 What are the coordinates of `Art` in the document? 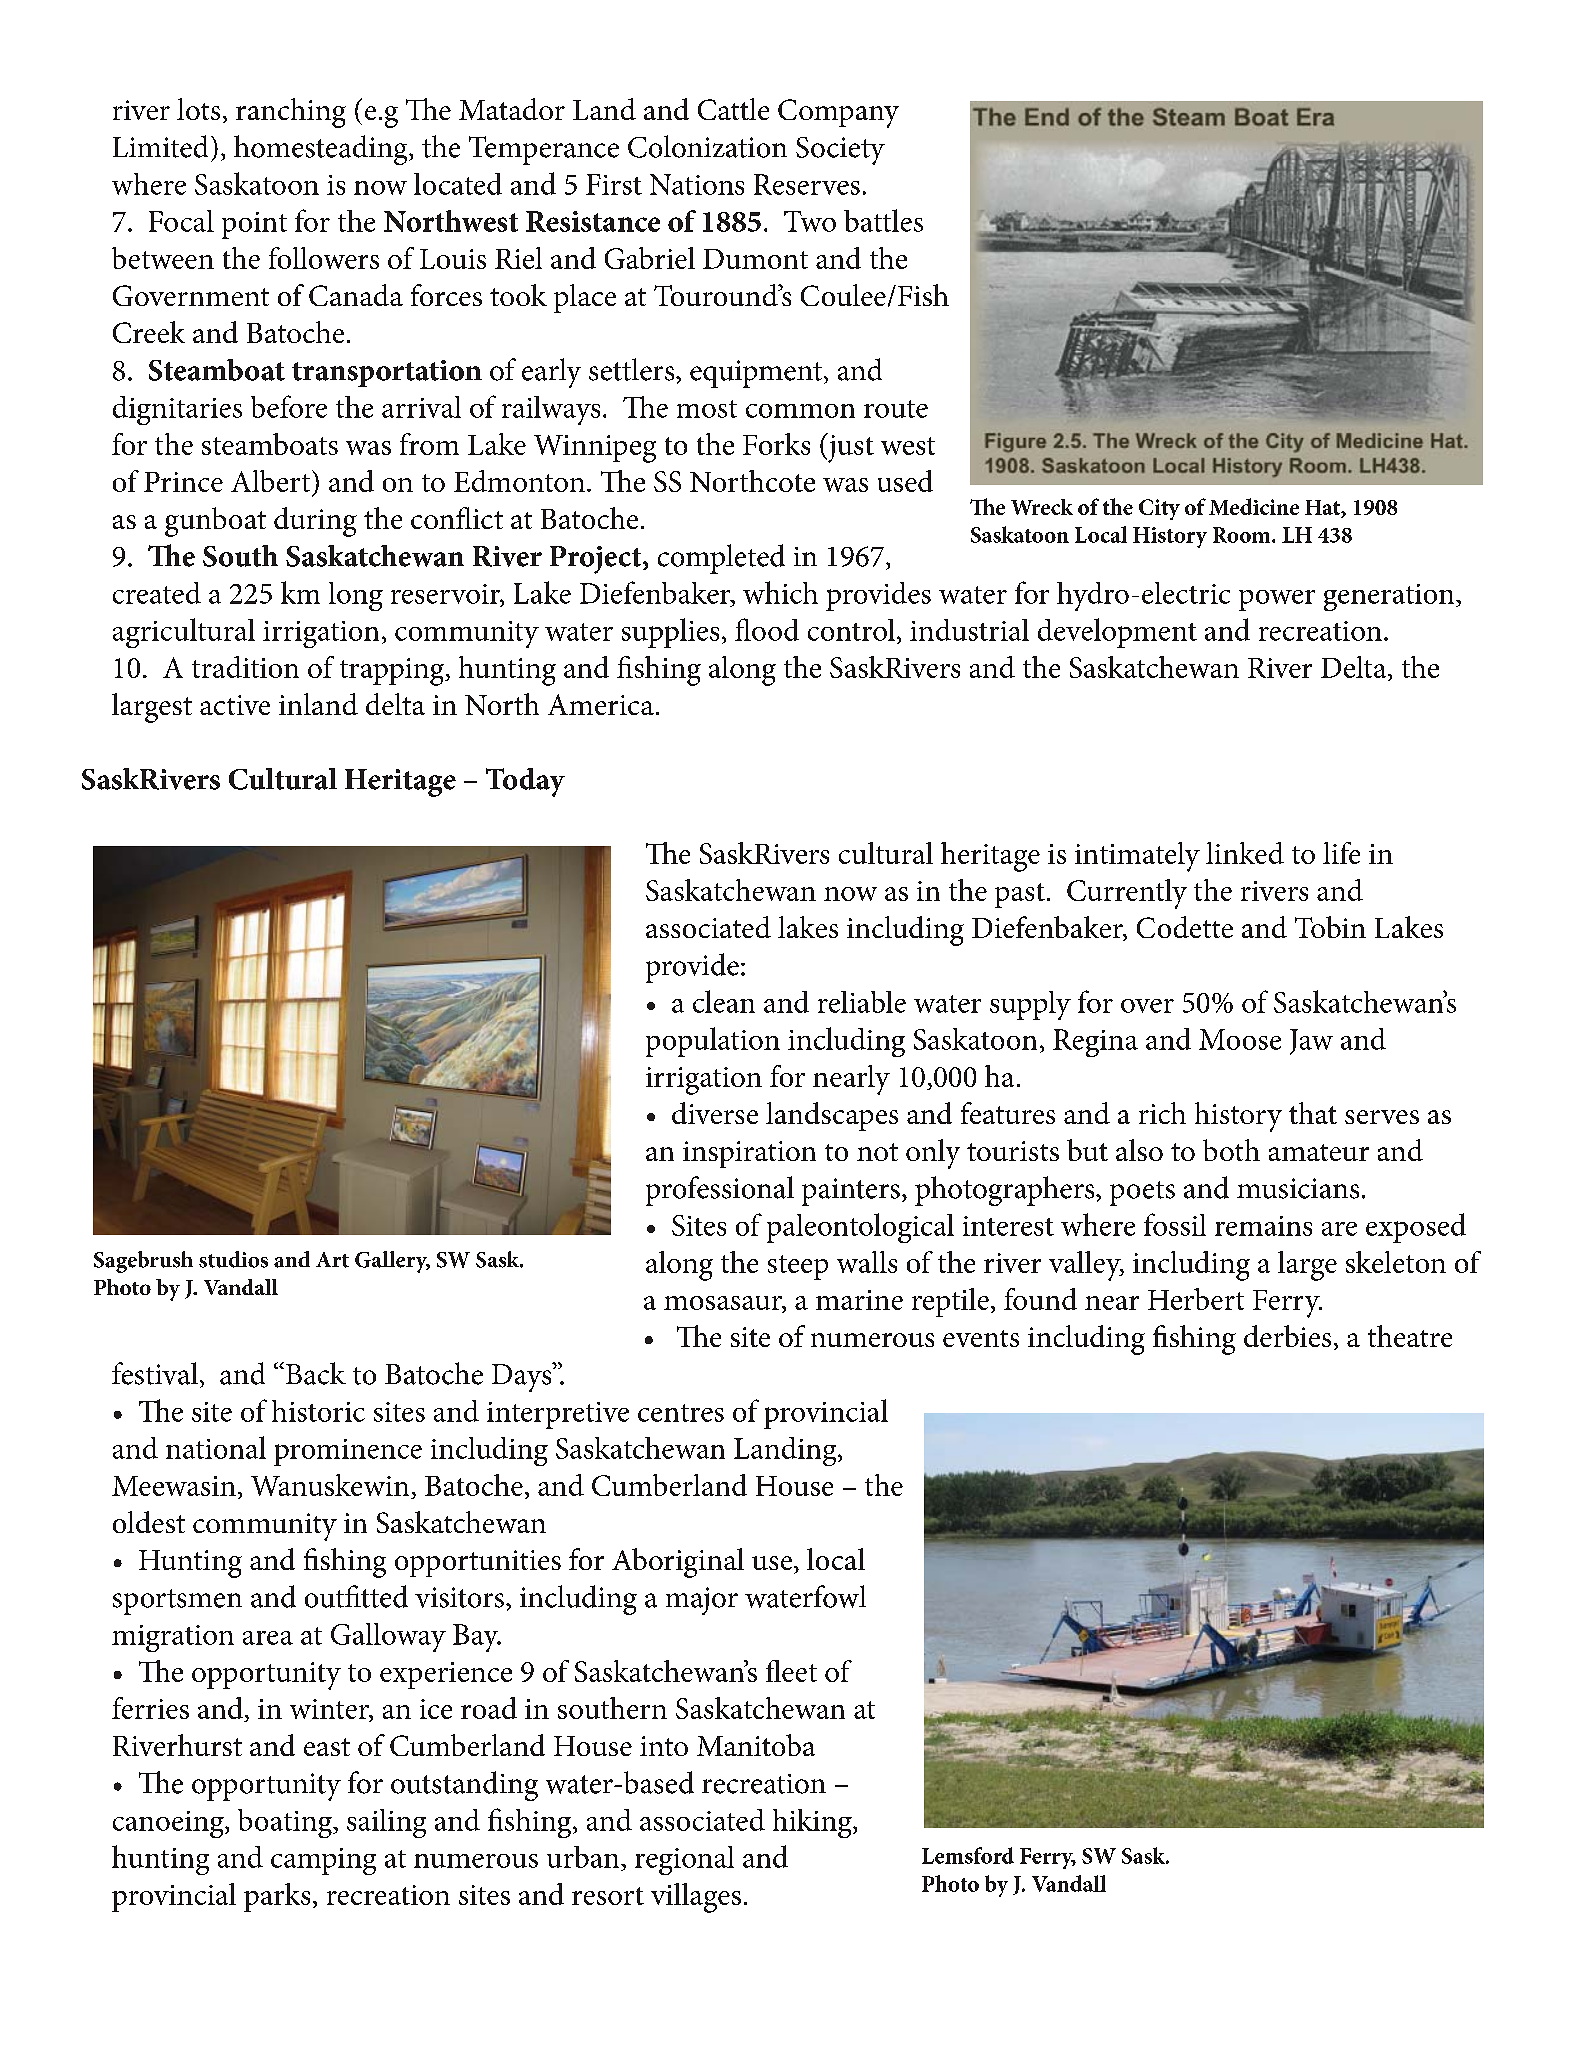 It's located at (332, 1260).
